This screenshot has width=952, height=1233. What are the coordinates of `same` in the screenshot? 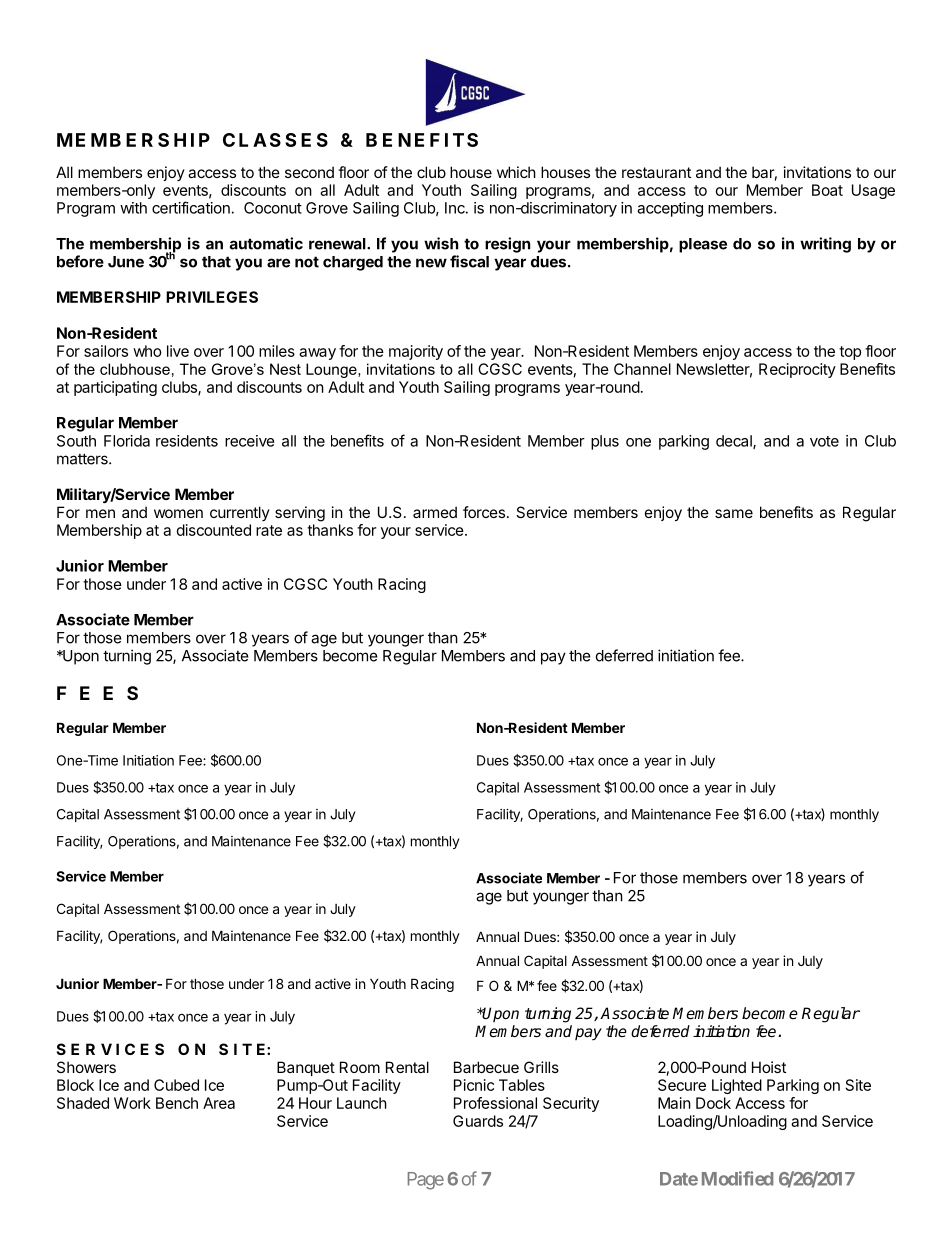 It's located at (734, 513).
